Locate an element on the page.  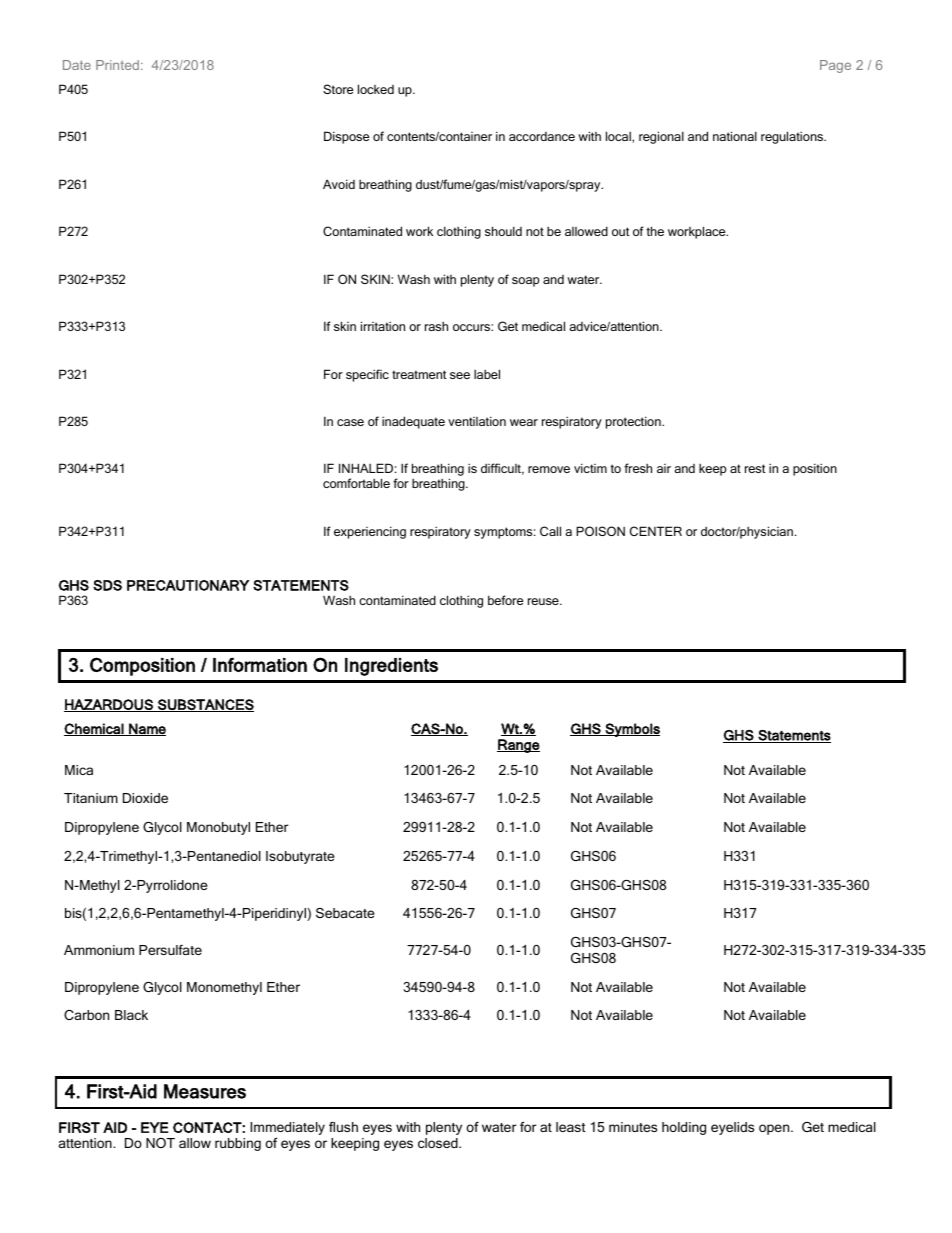
Range is located at coordinates (518, 746).
